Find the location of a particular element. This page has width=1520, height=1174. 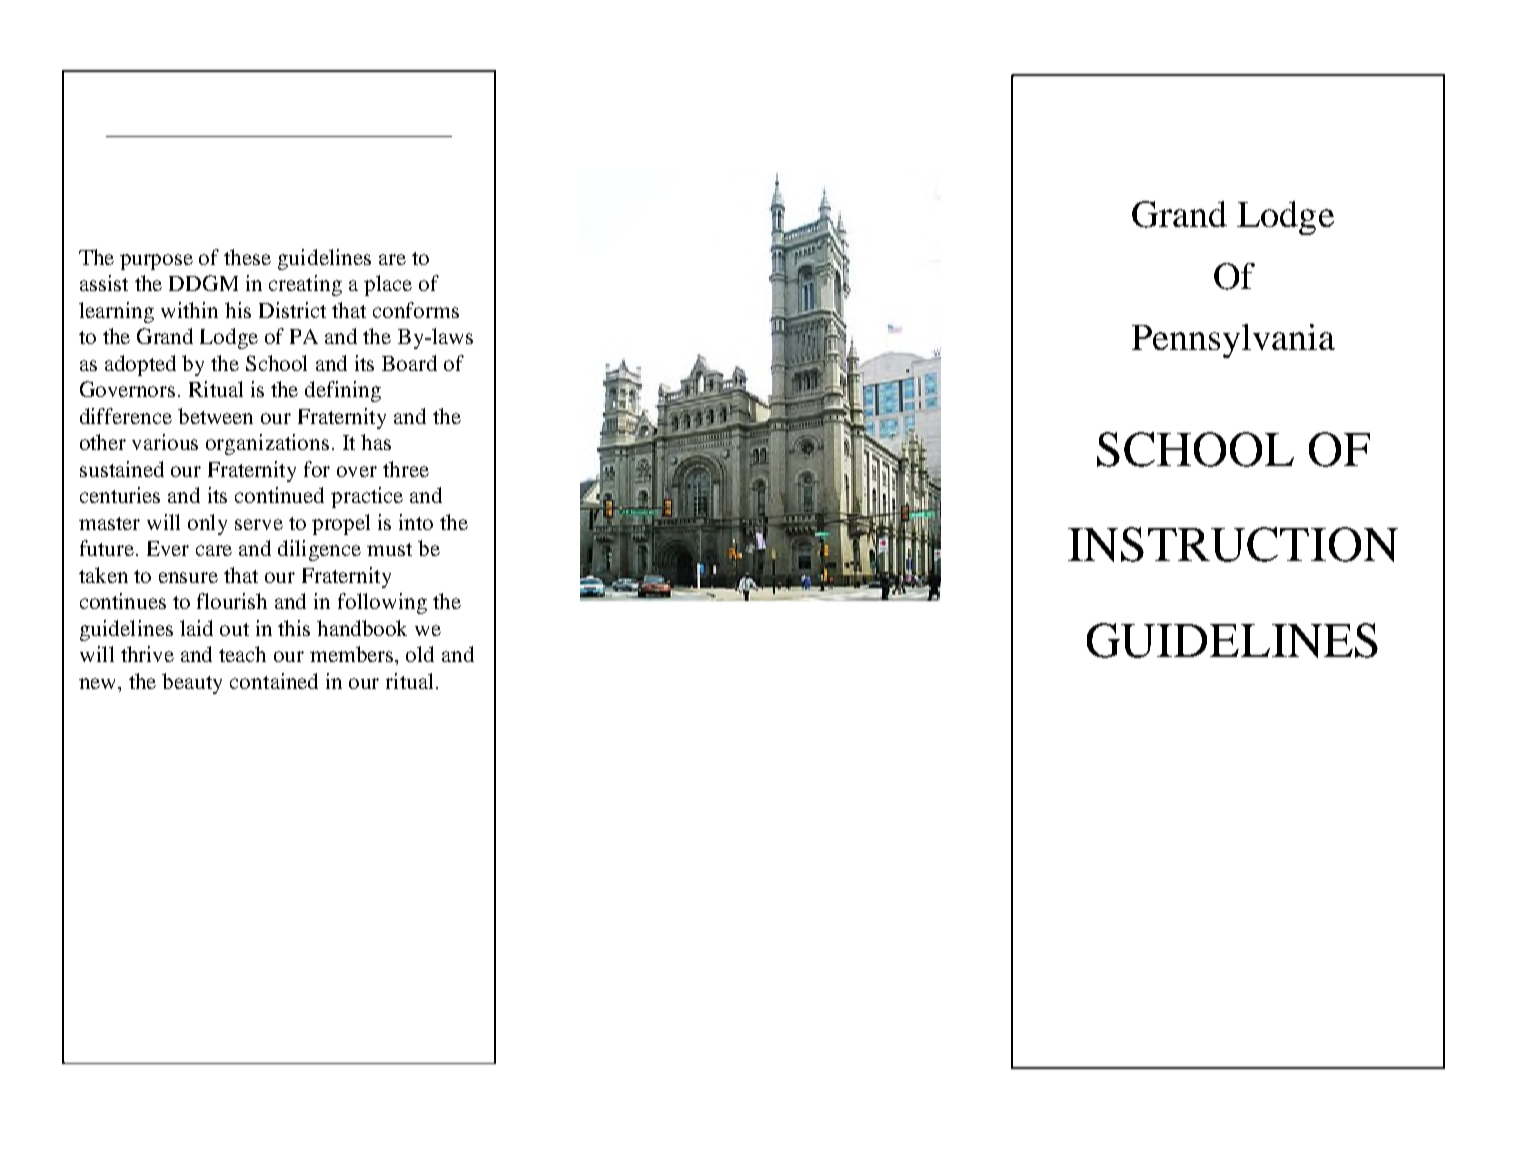

Board is located at coordinates (409, 363).
